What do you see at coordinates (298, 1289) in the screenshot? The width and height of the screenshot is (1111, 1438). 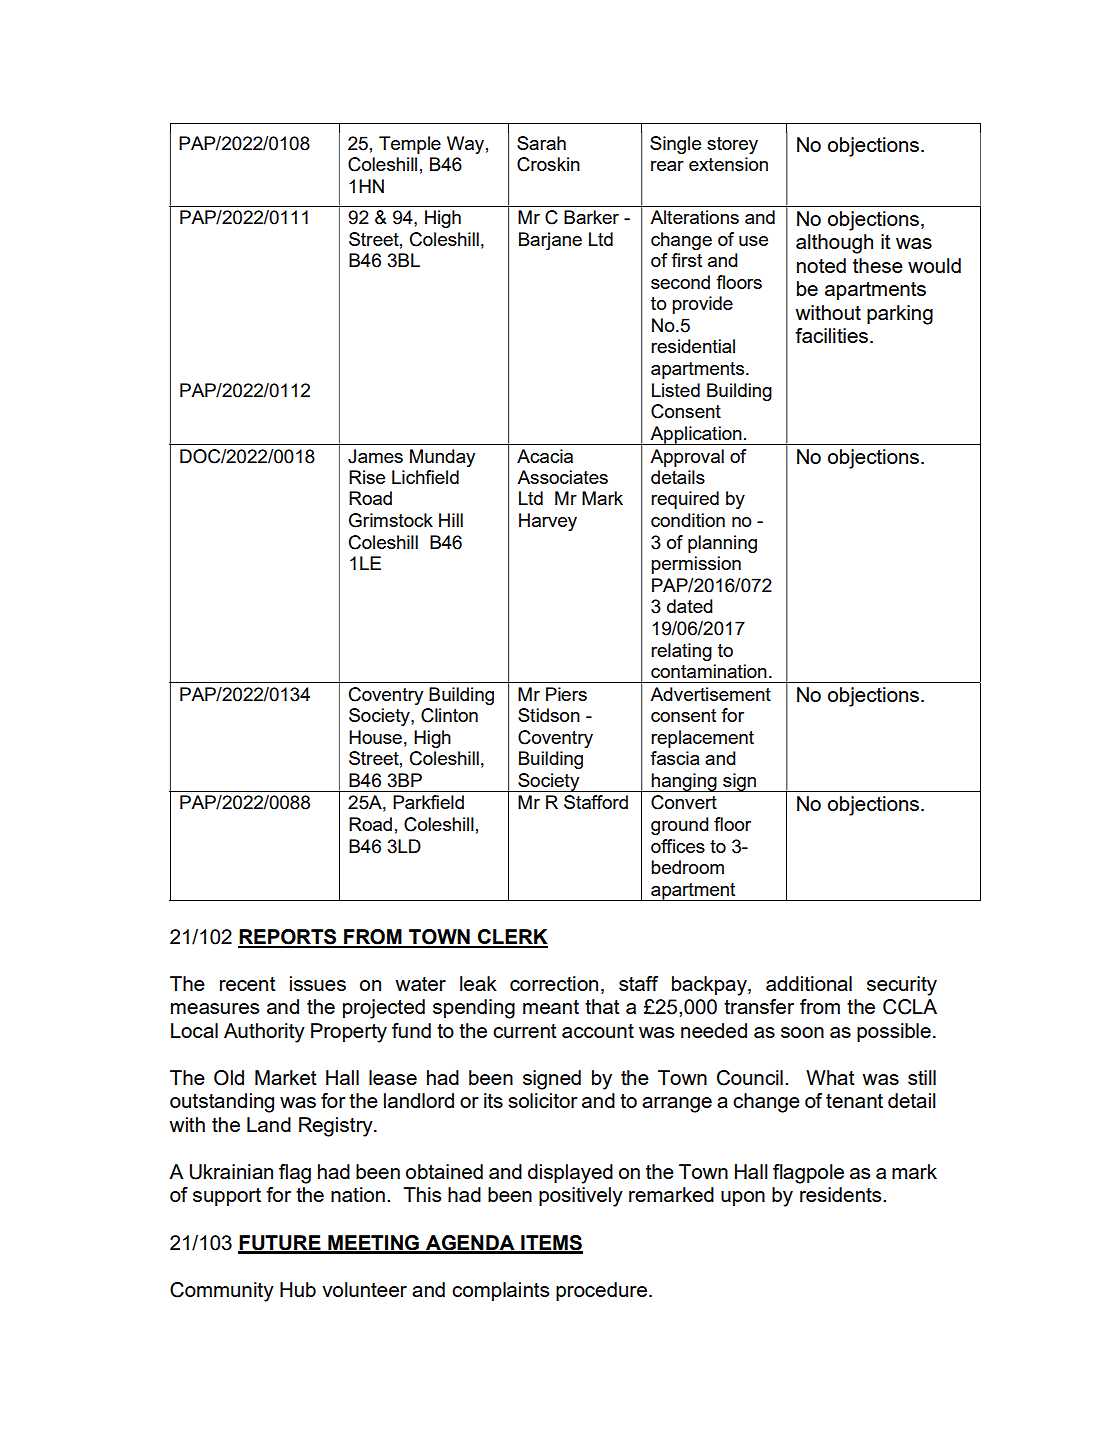 I see `Hub` at bounding box center [298, 1289].
